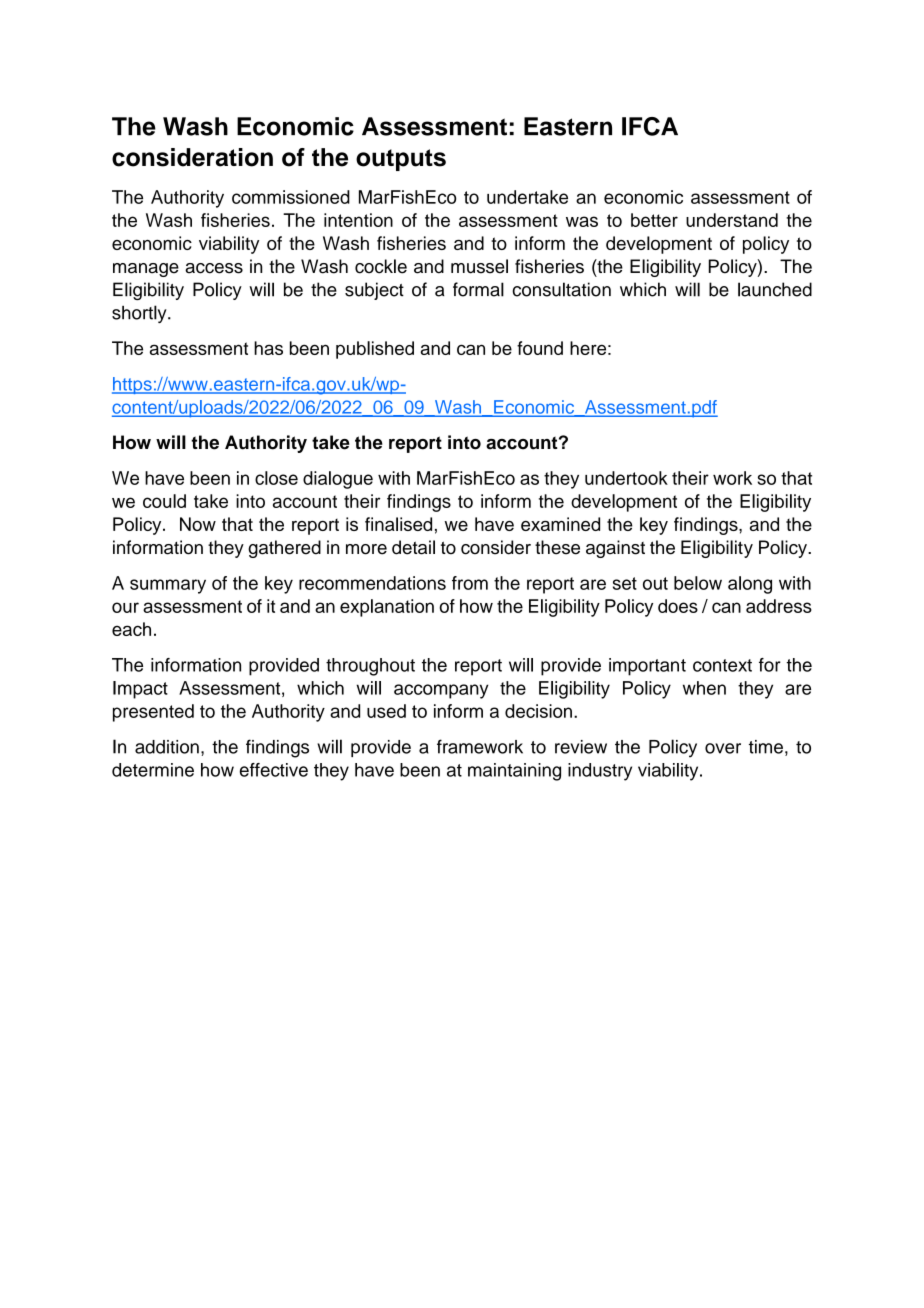 The height and width of the page is (1308, 924). What do you see at coordinates (401, 160) in the page?
I see `outputs` at bounding box center [401, 160].
